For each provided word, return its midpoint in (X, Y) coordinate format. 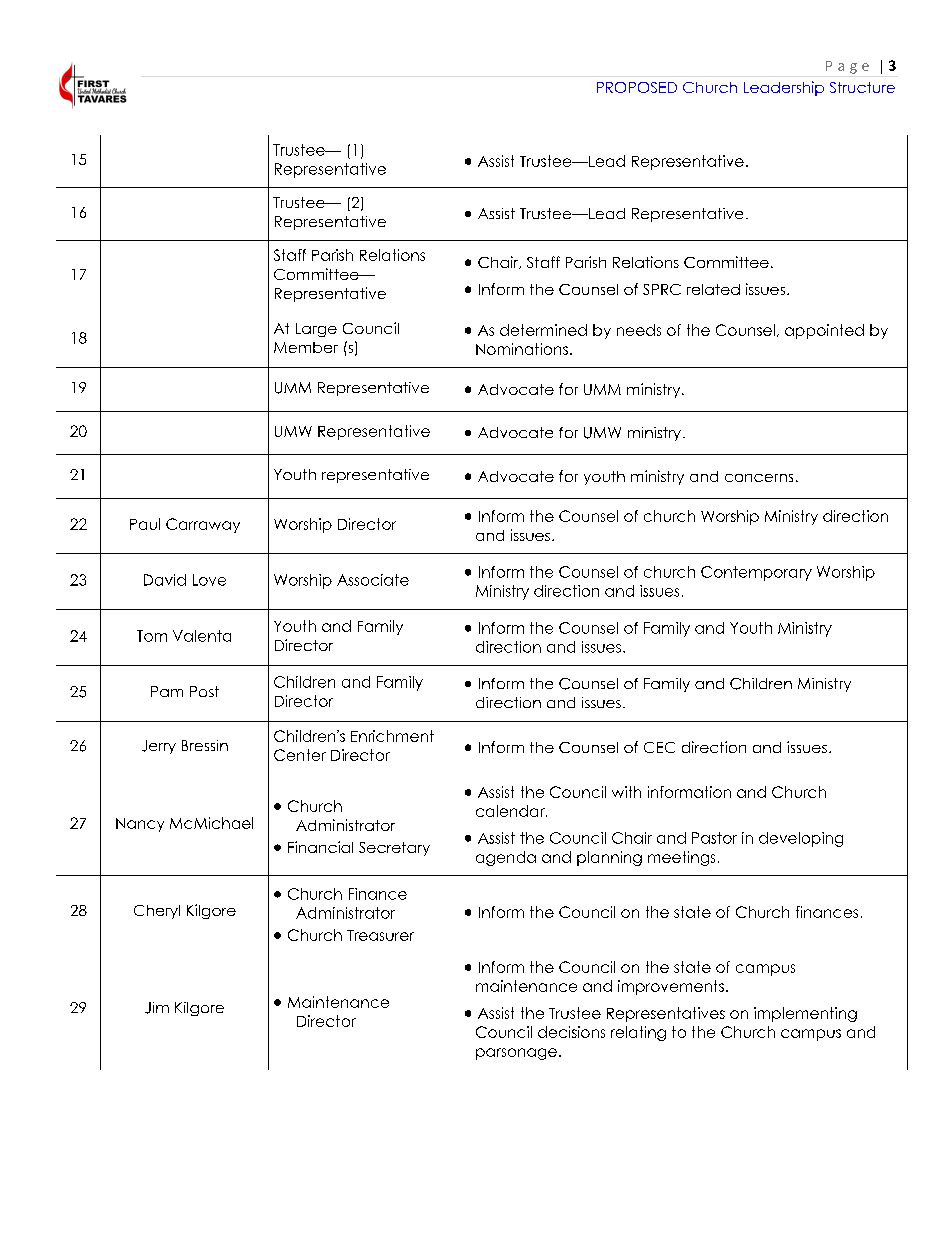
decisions (571, 1032)
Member (306, 347)
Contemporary (756, 573)
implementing (805, 1014)
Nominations (522, 349)
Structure (862, 87)
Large (316, 330)
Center (300, 755)
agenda (506, 858)
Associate (373, 580)
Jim (157, 1008)
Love (209, 580)
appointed (824, 331)
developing (801, 839)
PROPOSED (637, 87)
